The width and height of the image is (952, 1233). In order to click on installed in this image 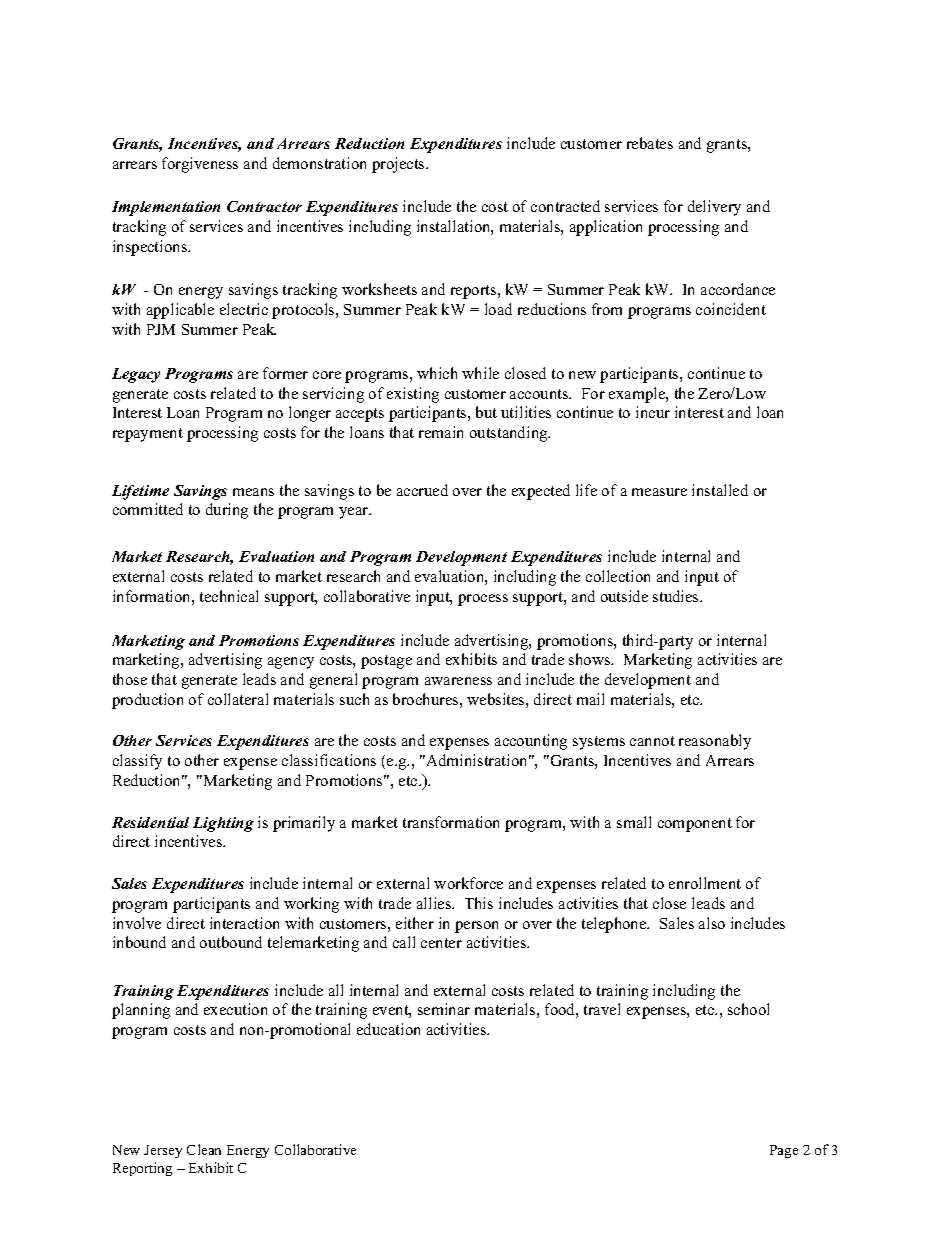, I will do `click(720, 490)`.
